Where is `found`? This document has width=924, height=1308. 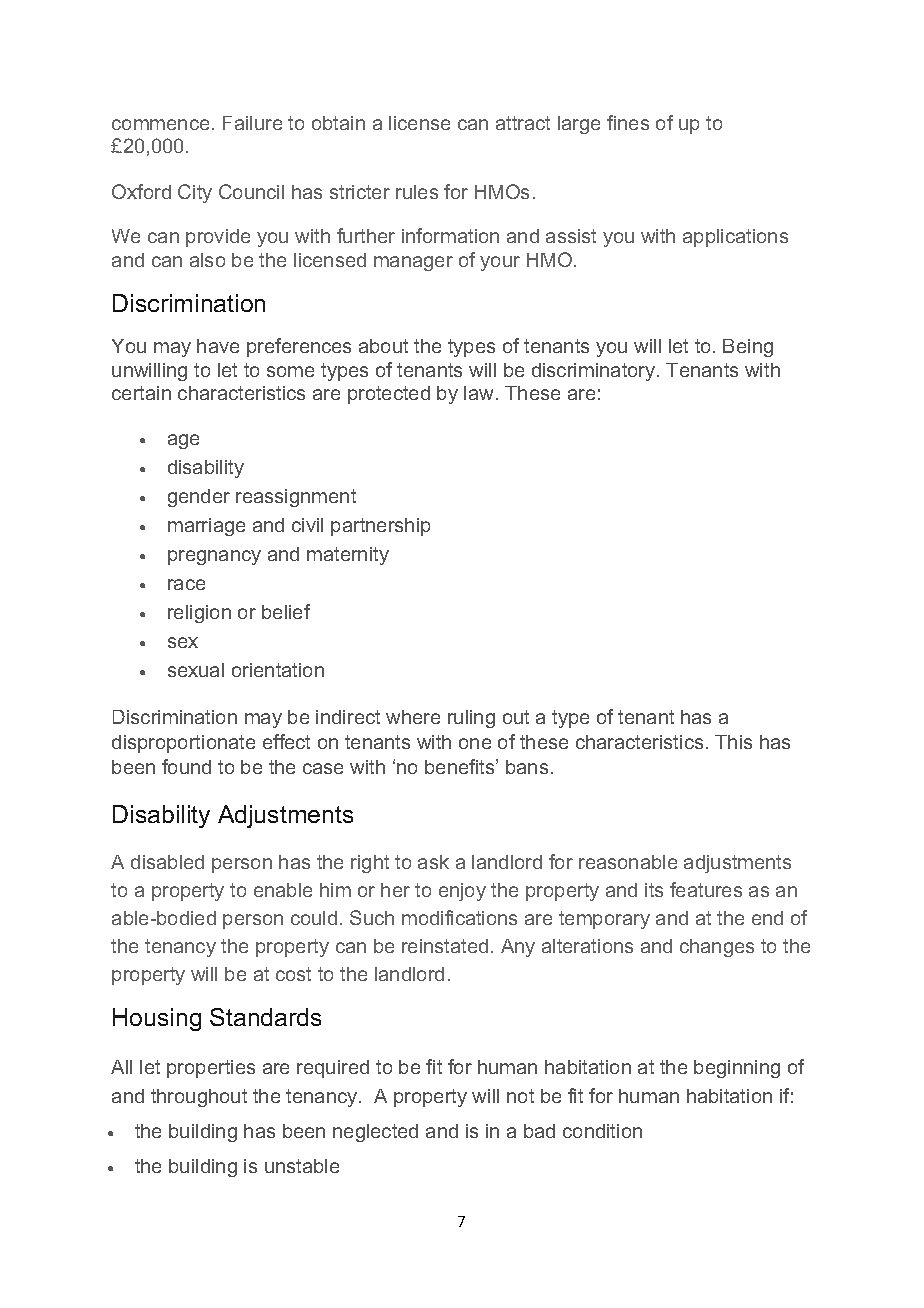 found is located at coordinates (186, 766).
